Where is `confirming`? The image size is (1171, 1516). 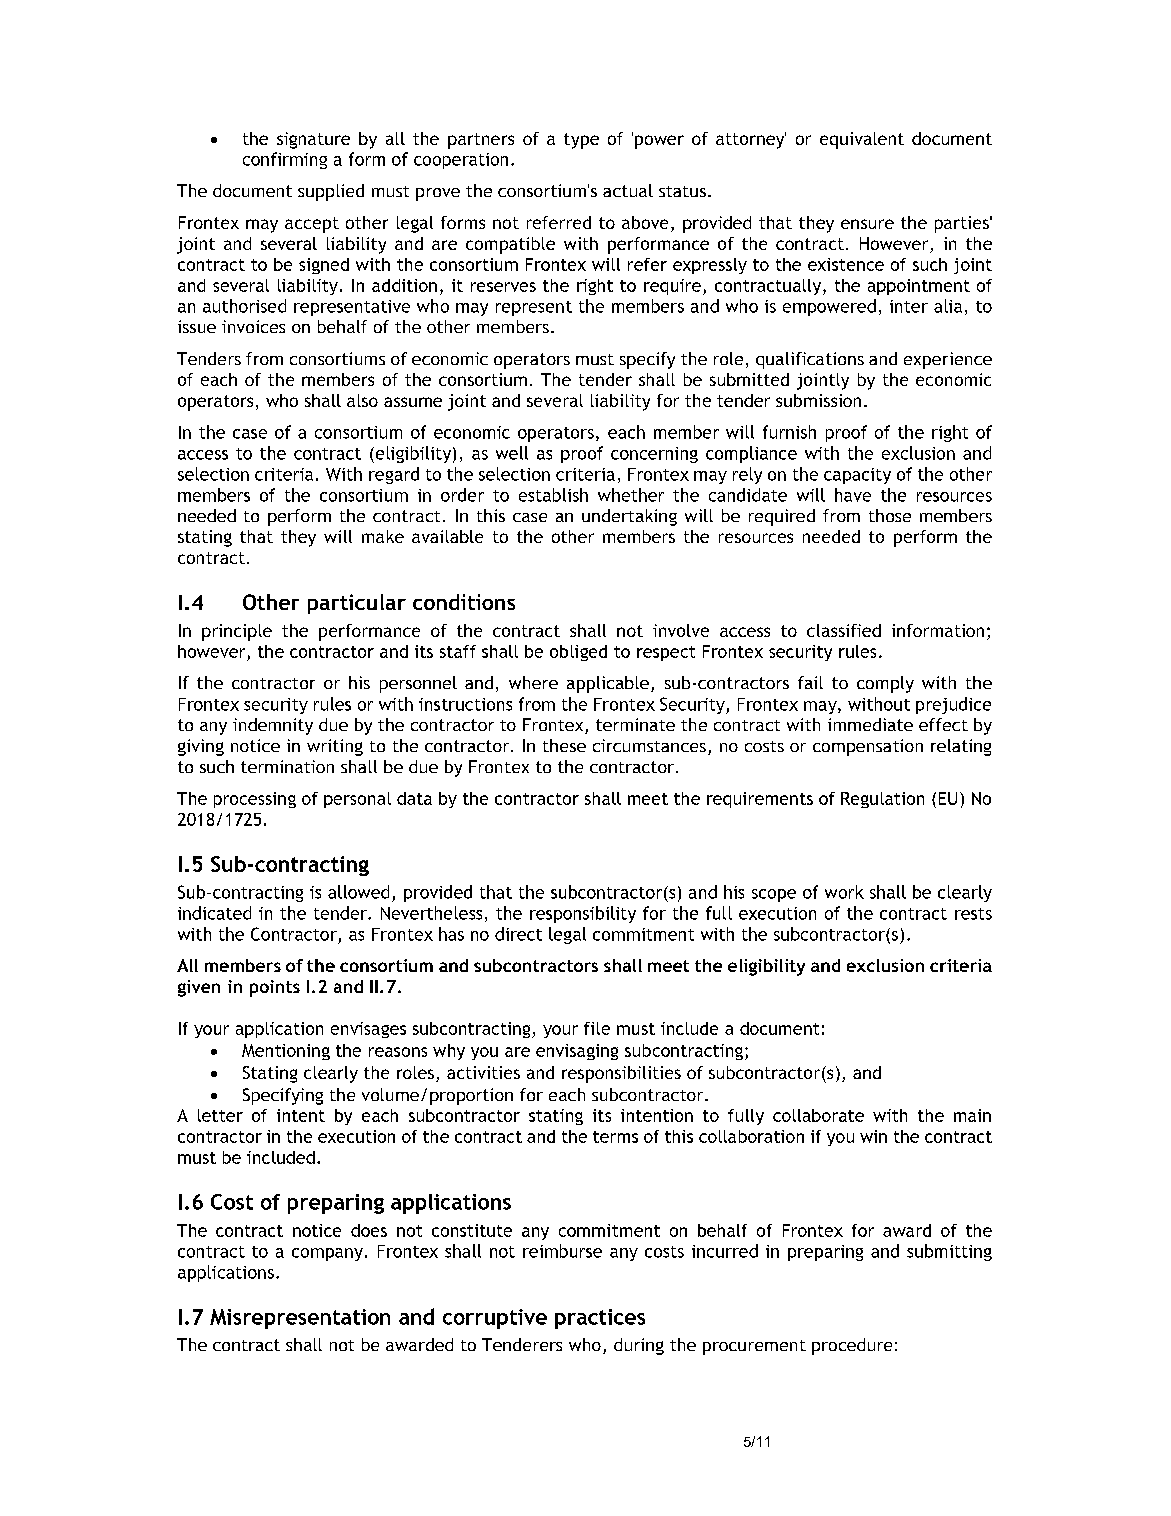 confirming is located at coordinates (285, 160).
